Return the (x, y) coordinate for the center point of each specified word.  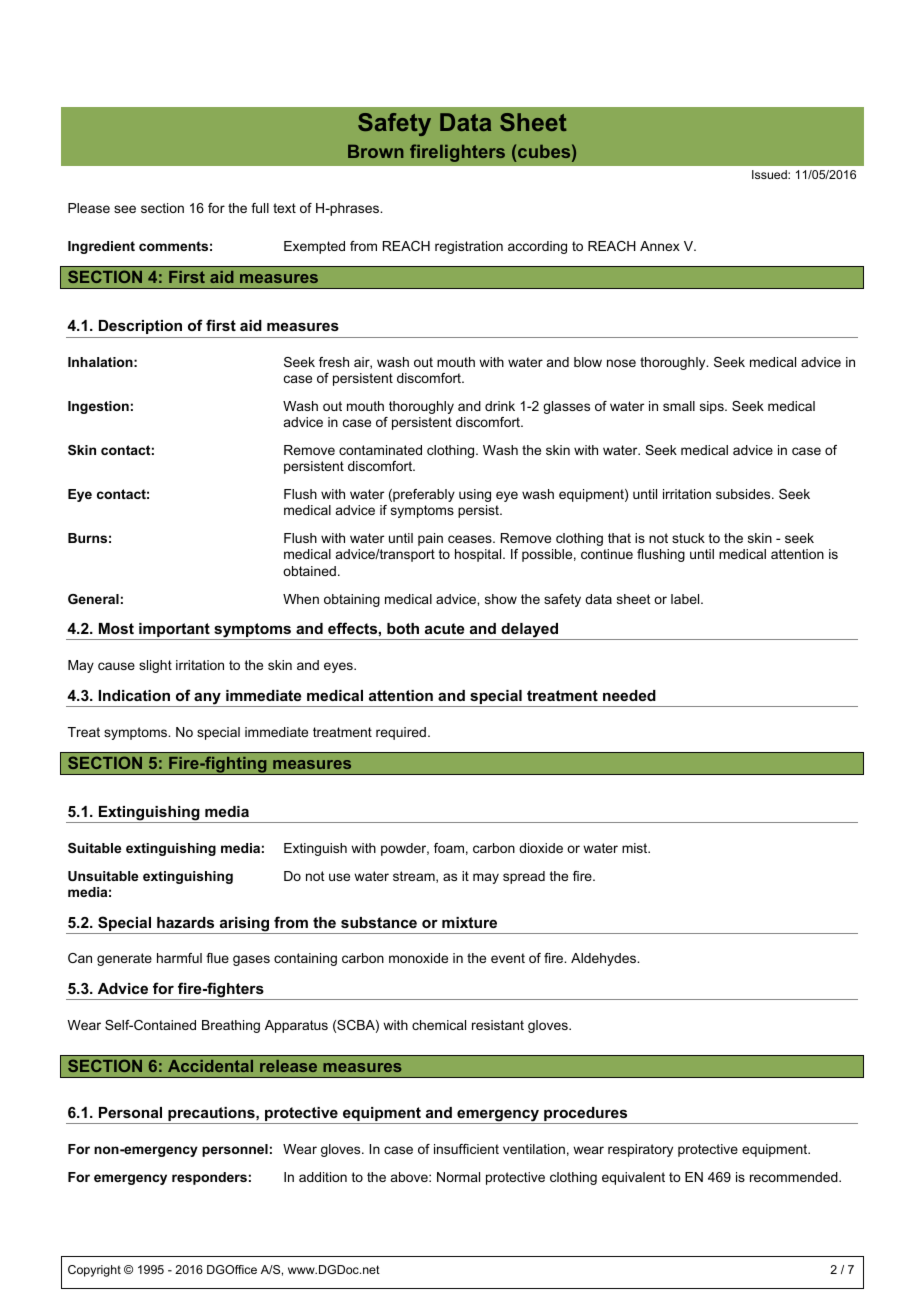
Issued (770, 174)
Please (89, 208)
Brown (376, 151)
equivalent (633, 1178)
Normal (458, 1177)
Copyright (94, 1271)
